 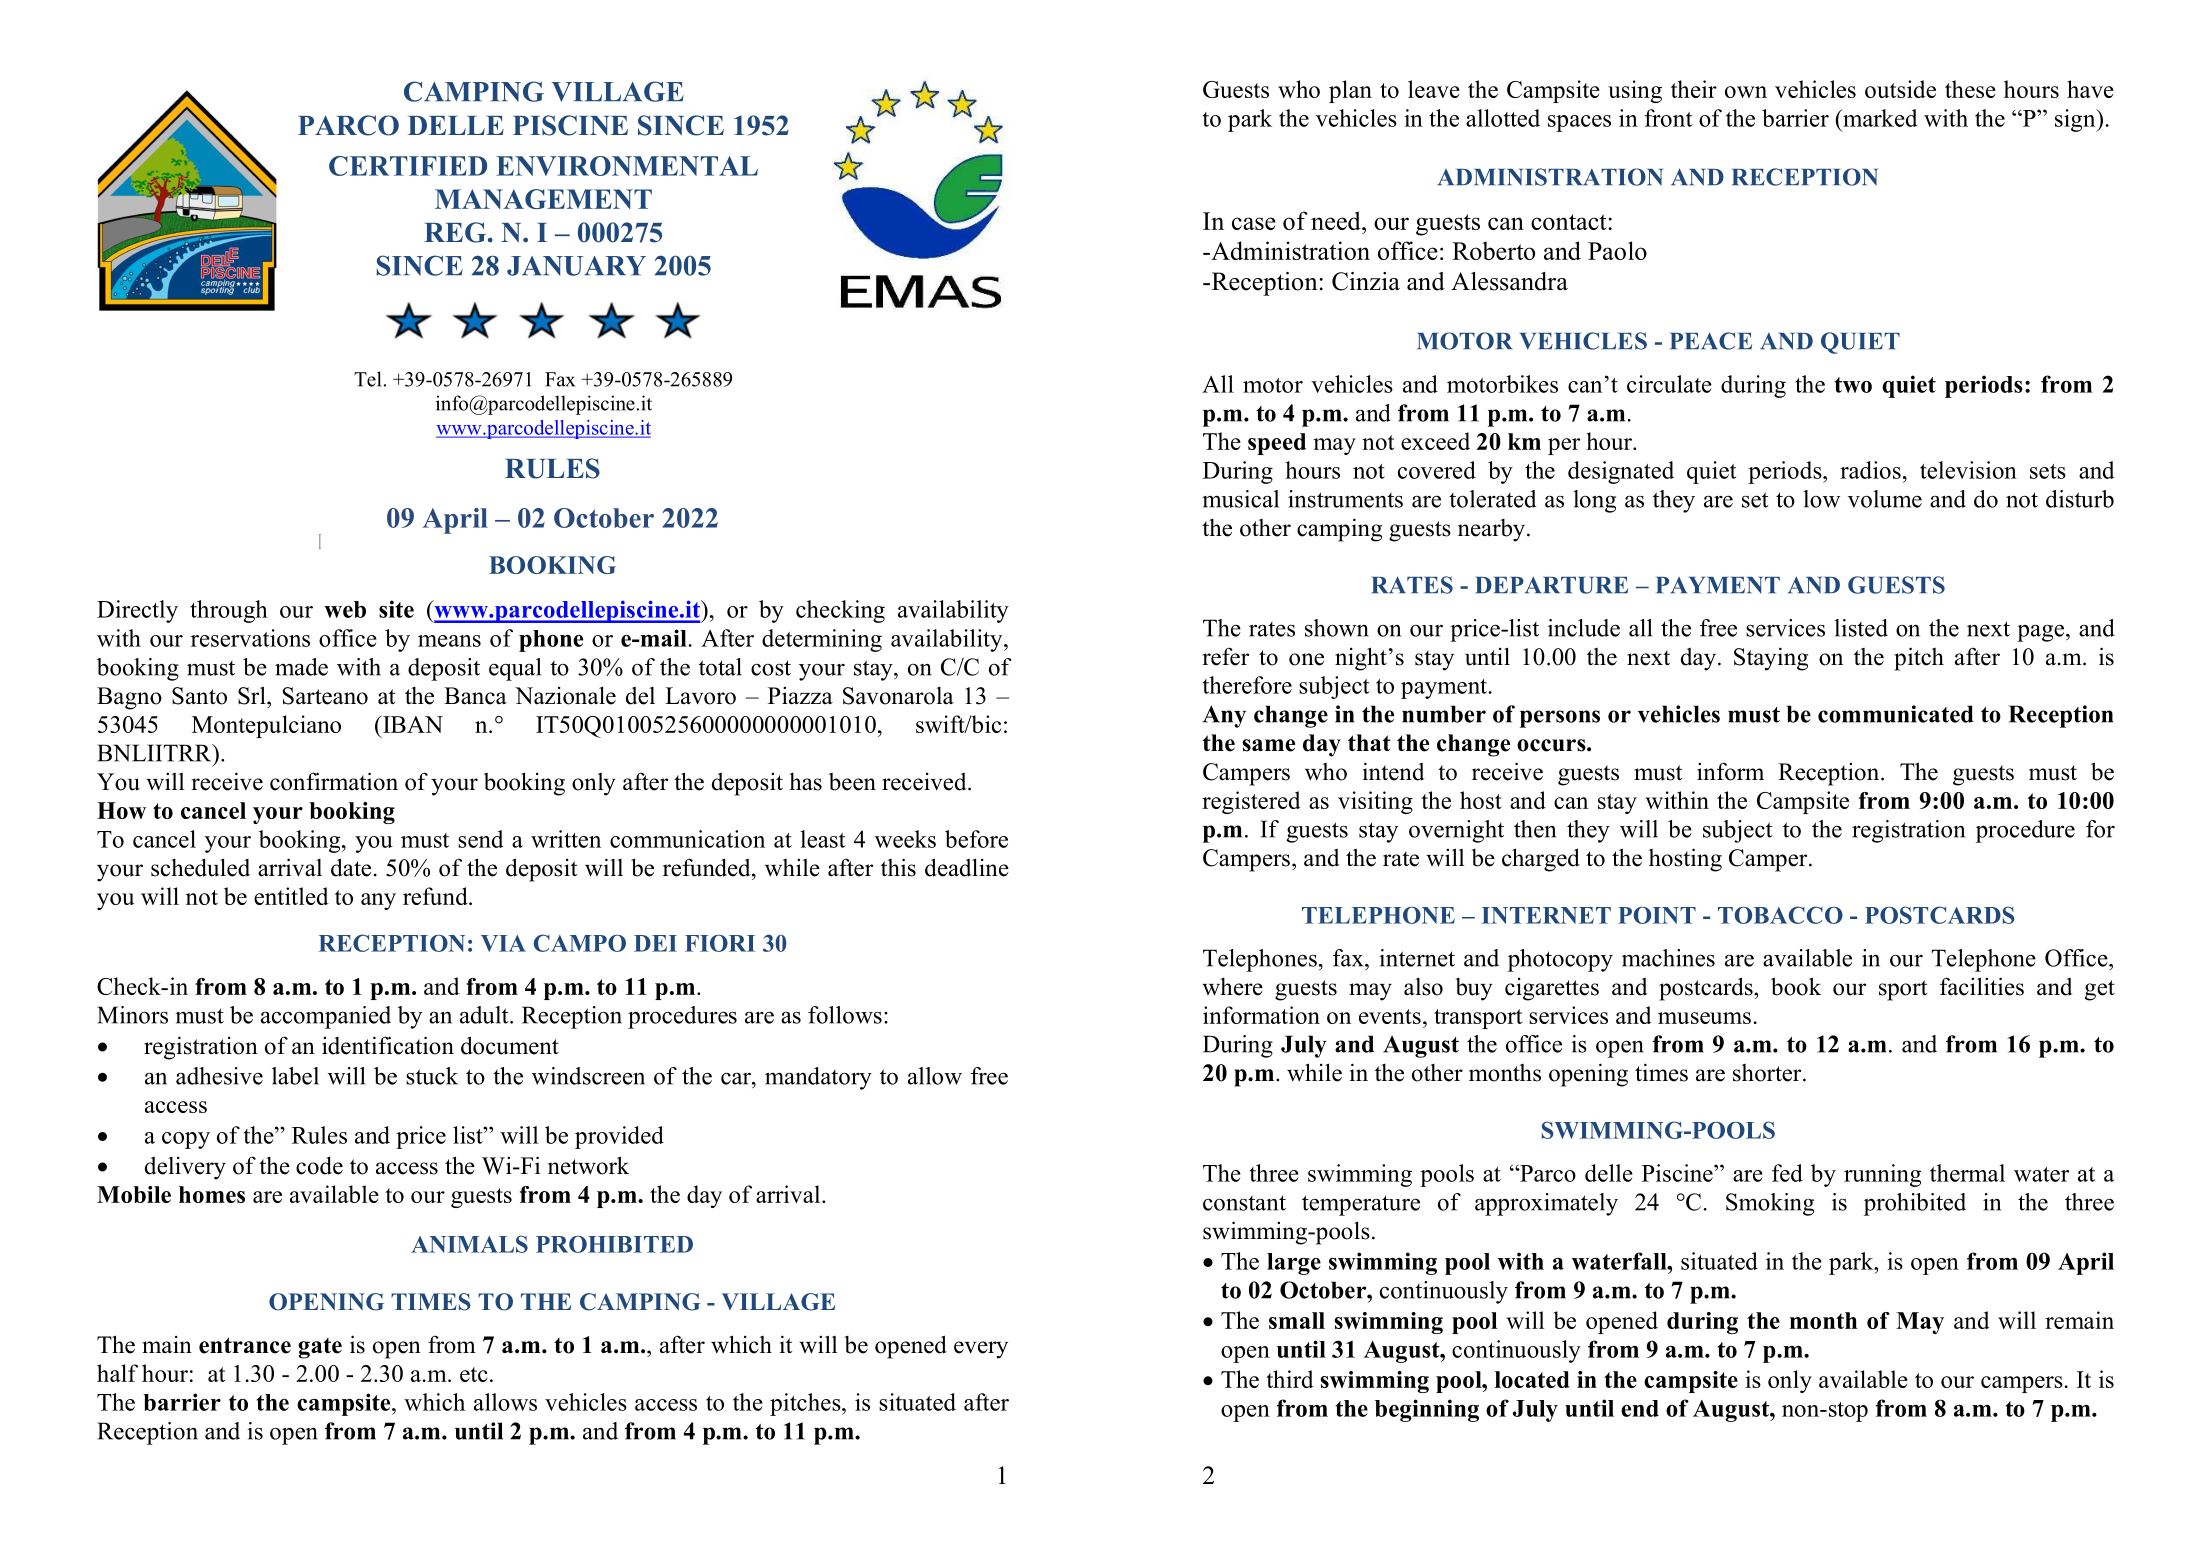 I want to click on musical, so click(x=1240, y=499).
